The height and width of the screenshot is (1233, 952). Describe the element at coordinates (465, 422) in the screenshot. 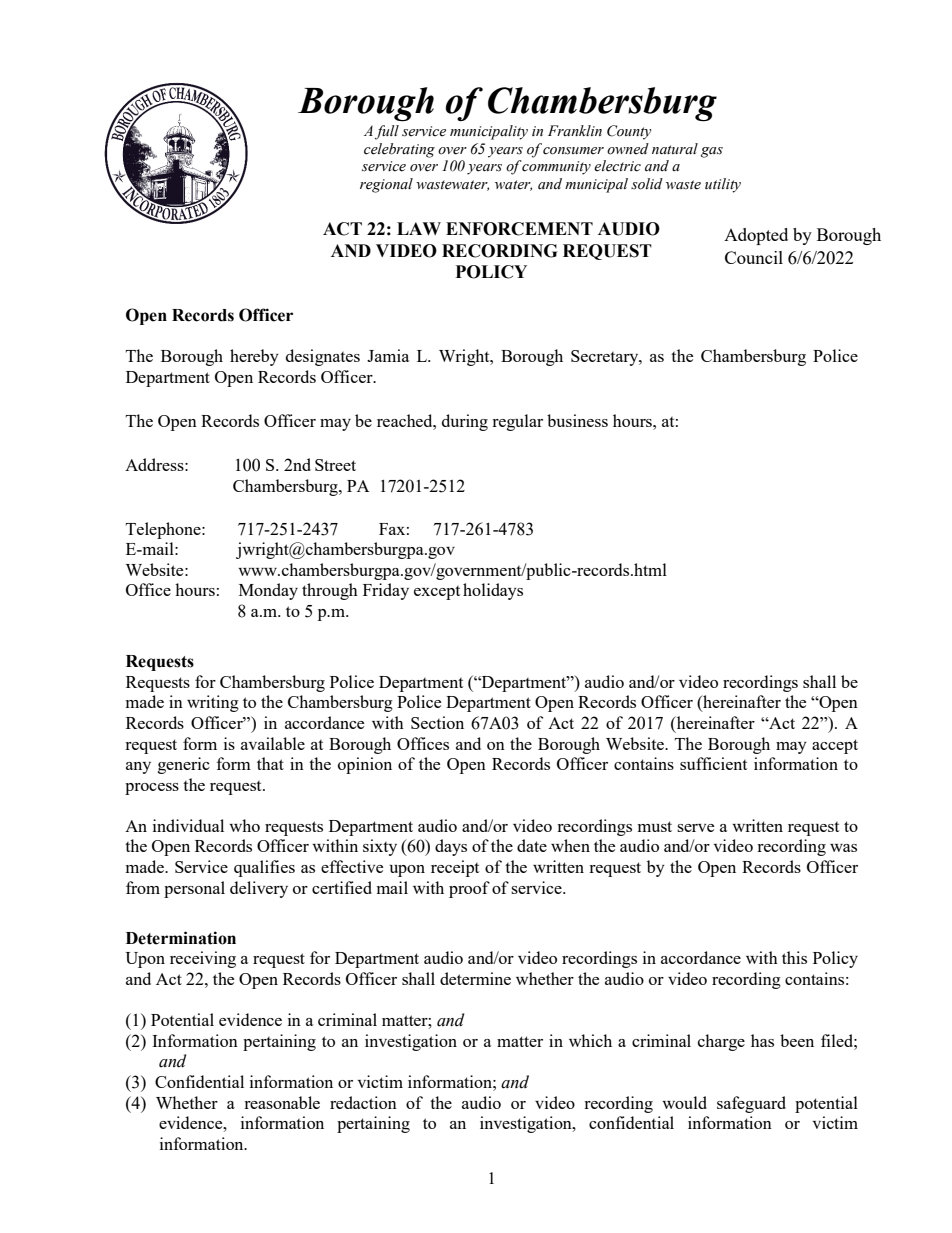

I see `during` at that location.
